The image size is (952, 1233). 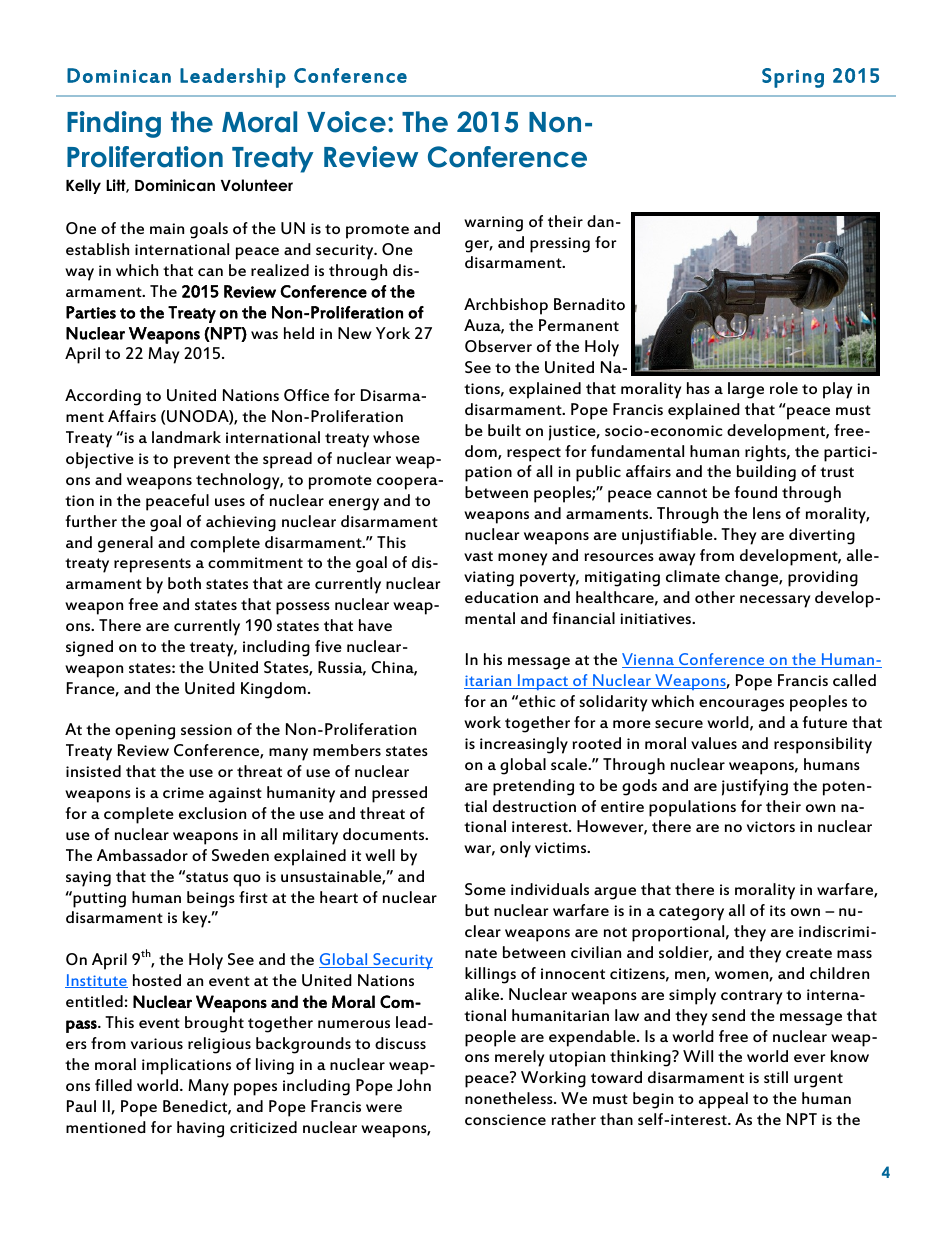 What do you see at coordinates (793, 78) in the screenshot?
I see `Spring` at bounding box center [793, 78].
